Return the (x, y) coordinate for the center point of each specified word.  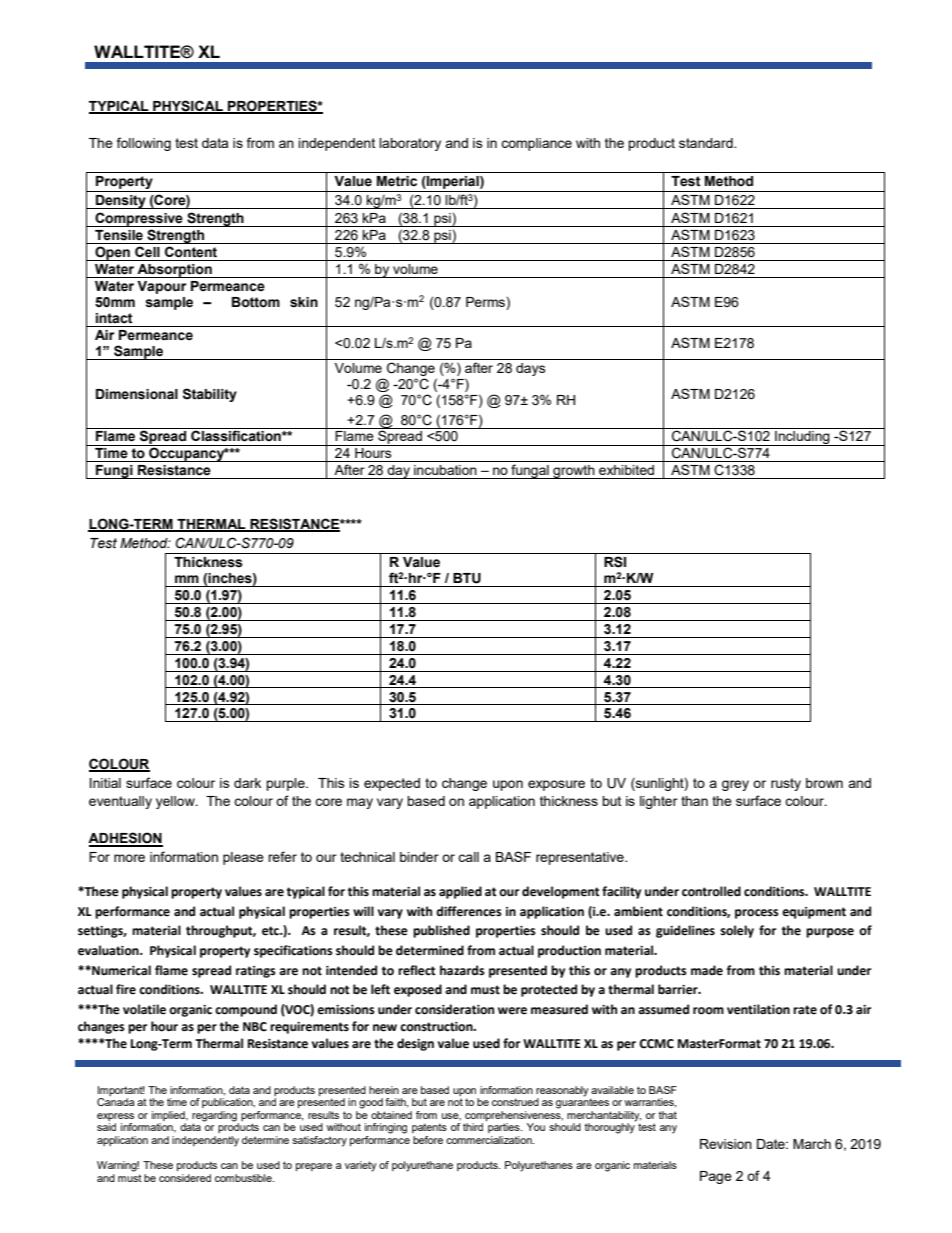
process (757, 914)
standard (707, 143)
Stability (210, 395)
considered (185, 1178)
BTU (467, 578)
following (144, 144)
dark (247, 783)
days (531, 369)
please (243, 858)
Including (802, 438)
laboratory (410, 144)
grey (735, 785)
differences (469, 911)
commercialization (490, 1140)
